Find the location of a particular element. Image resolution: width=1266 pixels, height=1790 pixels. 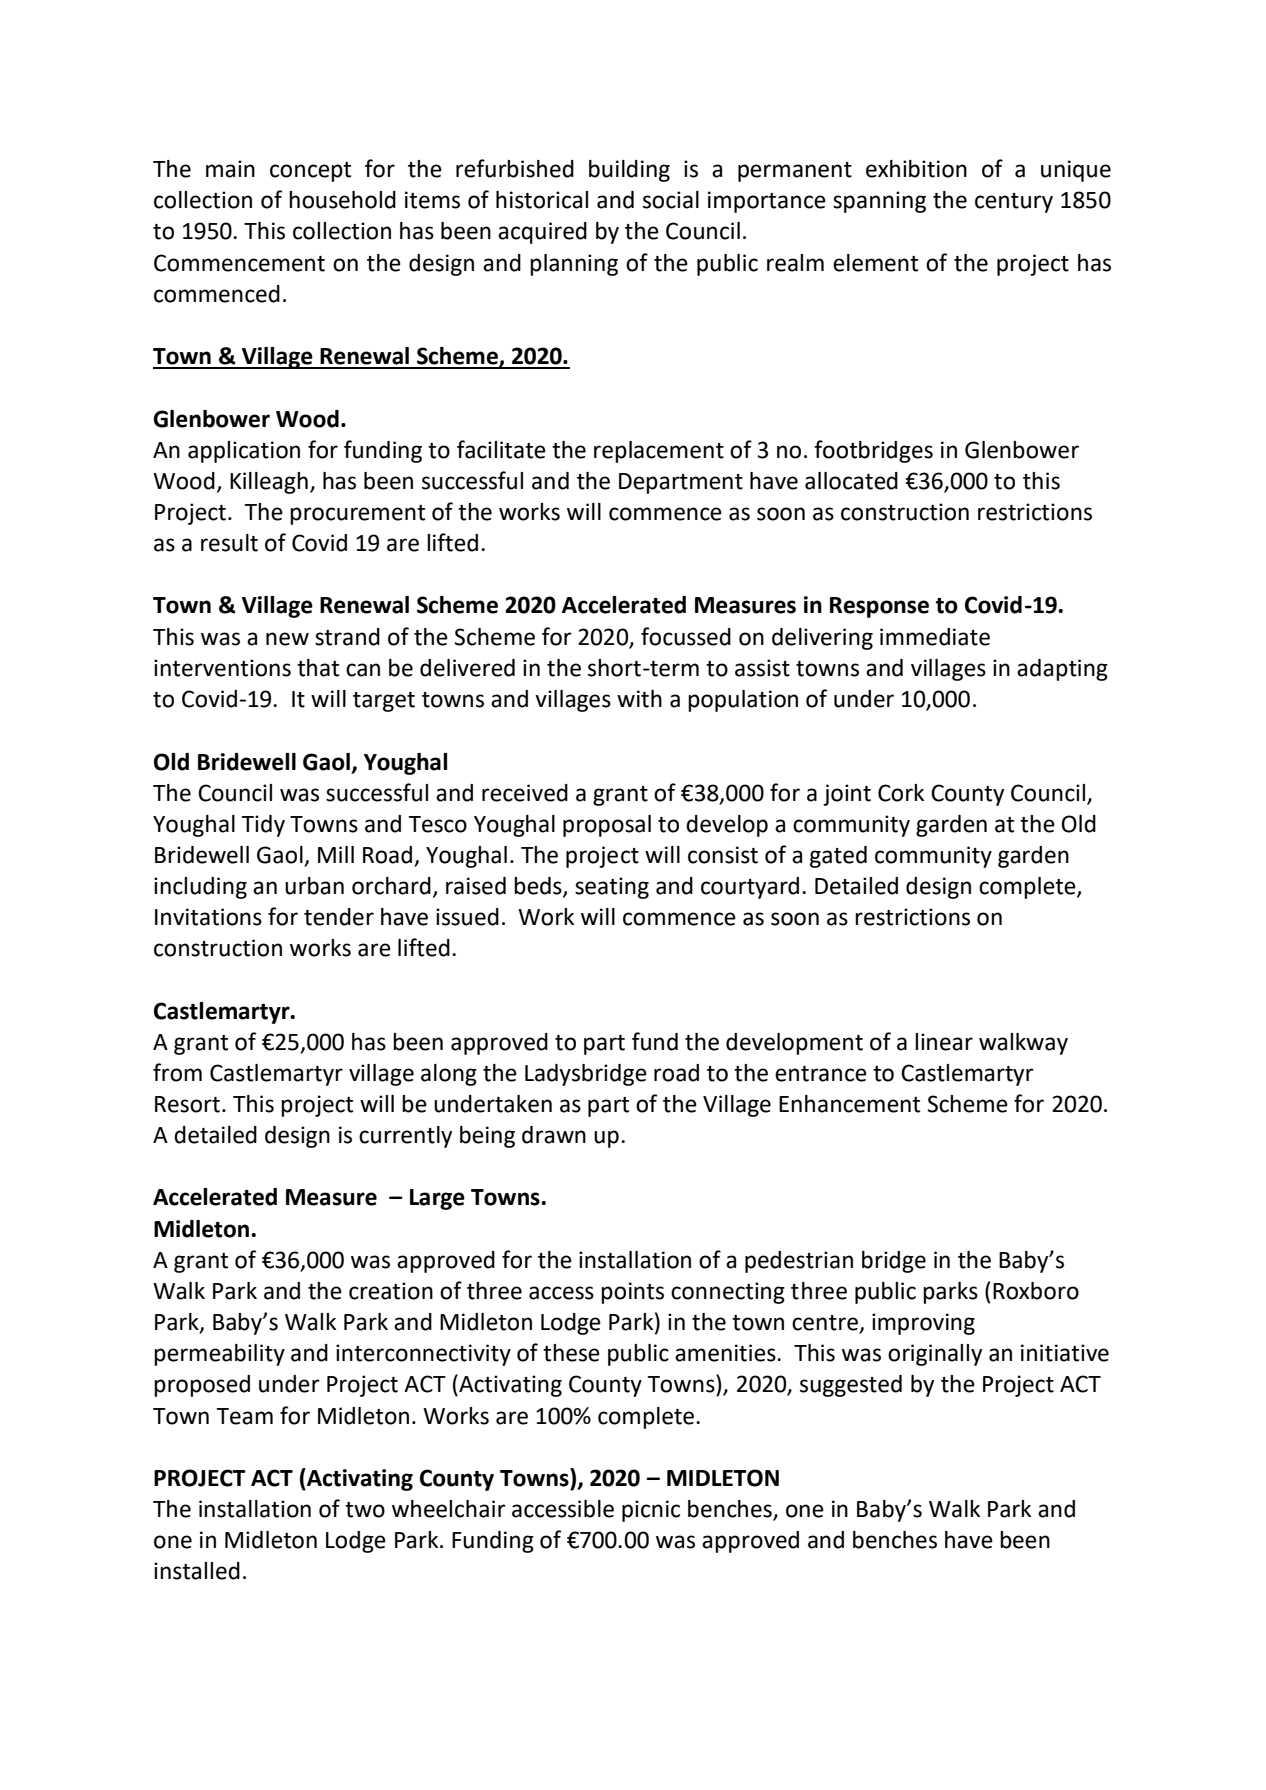

two is located at coordinates (365, 1510).
